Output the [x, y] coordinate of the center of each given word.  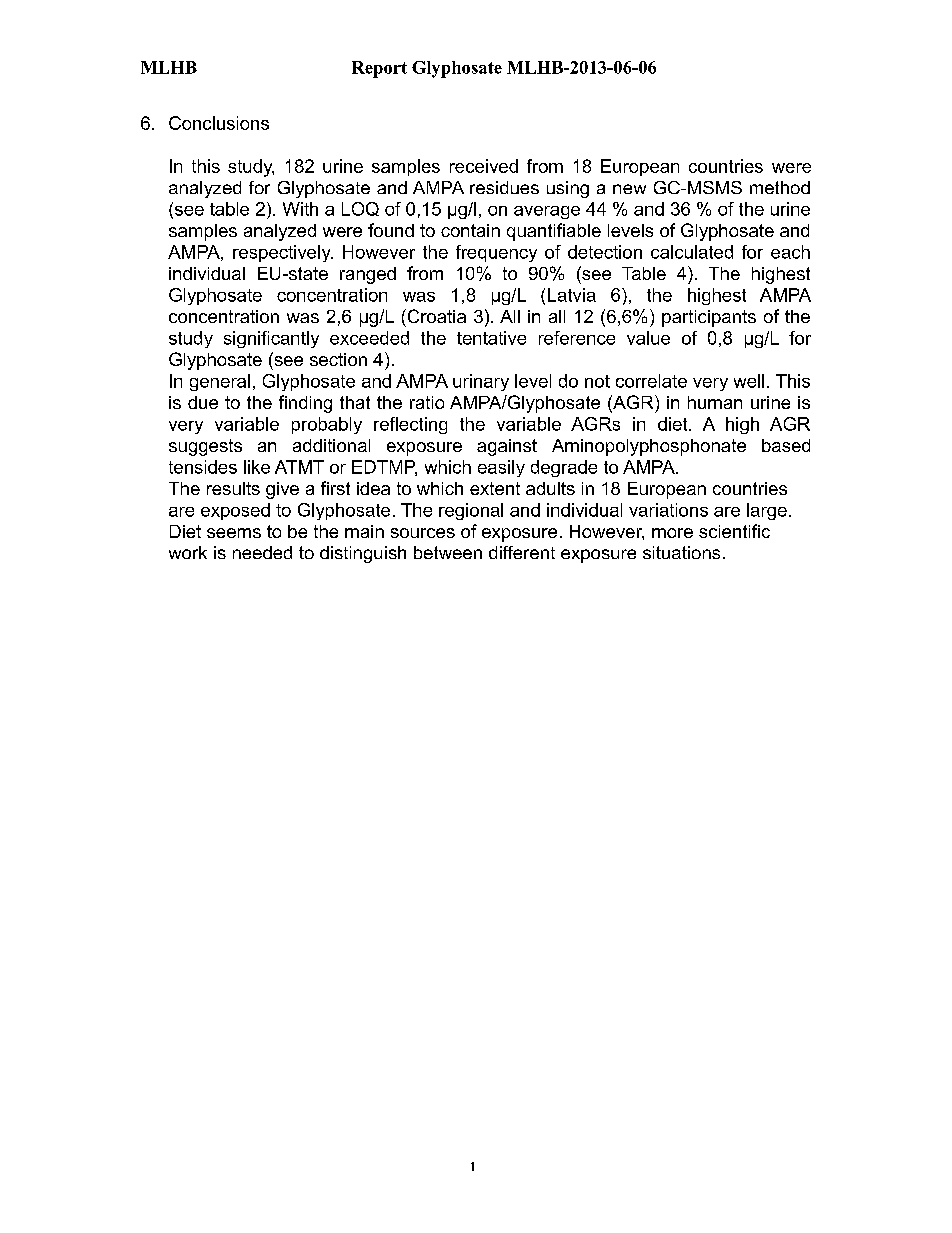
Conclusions [219, 123]
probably [327, 425]
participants [709, 318]
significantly [271, 339]
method [780, 187]
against [507, 447]
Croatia [435, 316]
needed [262, 552]
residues [504, 187]
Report [379, 69]
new [629, 189]
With [300, 209]
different [522, 552]
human [715, 402]
